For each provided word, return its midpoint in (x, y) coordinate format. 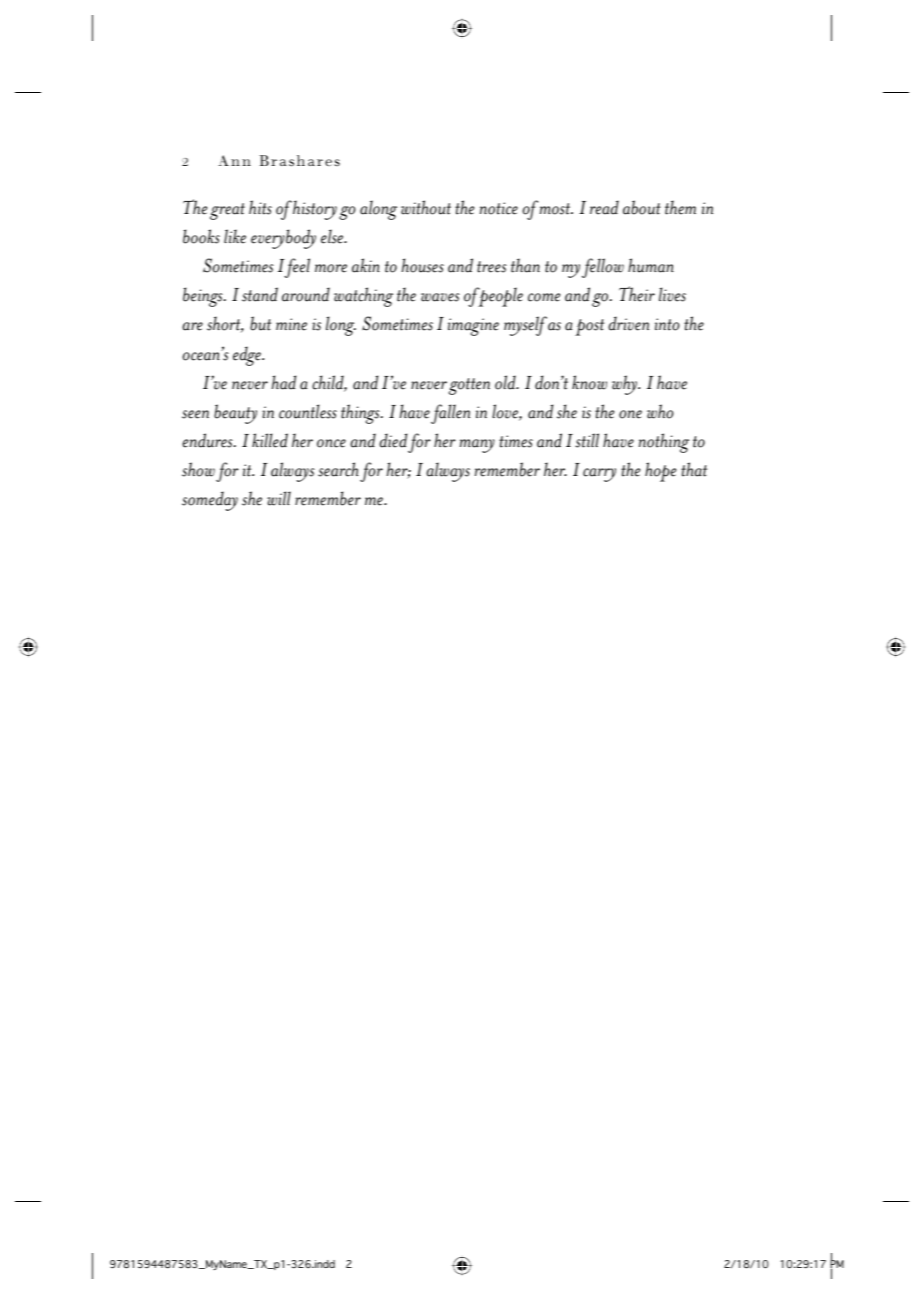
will (279, 498)
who (660, 411)
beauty (235, 414)
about (642, 207)
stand (260, 294)
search (338, 469)
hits (260, 207)
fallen (450, 414)
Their (637, 294)
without (426, 207)
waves (440, 297)
